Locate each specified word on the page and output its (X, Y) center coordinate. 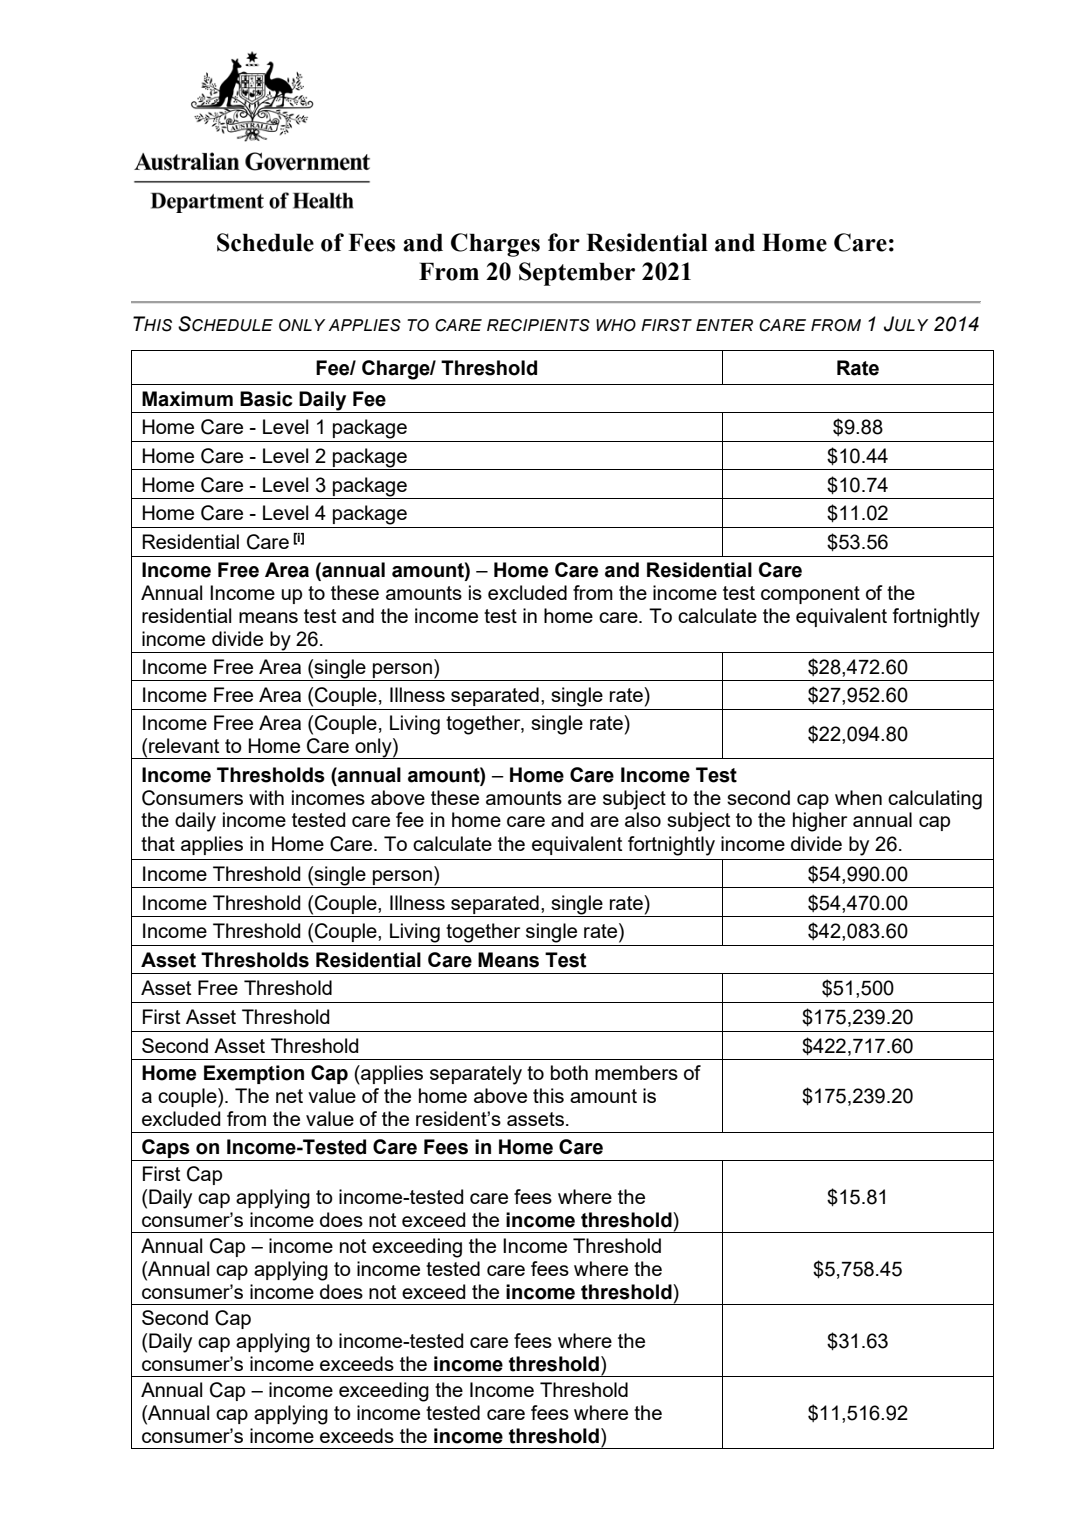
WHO (616, 325)
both (569, 1072)
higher (820, 822)
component (810, 595)
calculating (935, 800)
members (636, 1072)
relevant (184, 745)
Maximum (187, 399)
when (858, 797)
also (643, 819)
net (289, 1096)
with (266, 797)
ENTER (724, 325)
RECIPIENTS (538, 325)
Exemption (254, 1074)
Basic (266, 399)
